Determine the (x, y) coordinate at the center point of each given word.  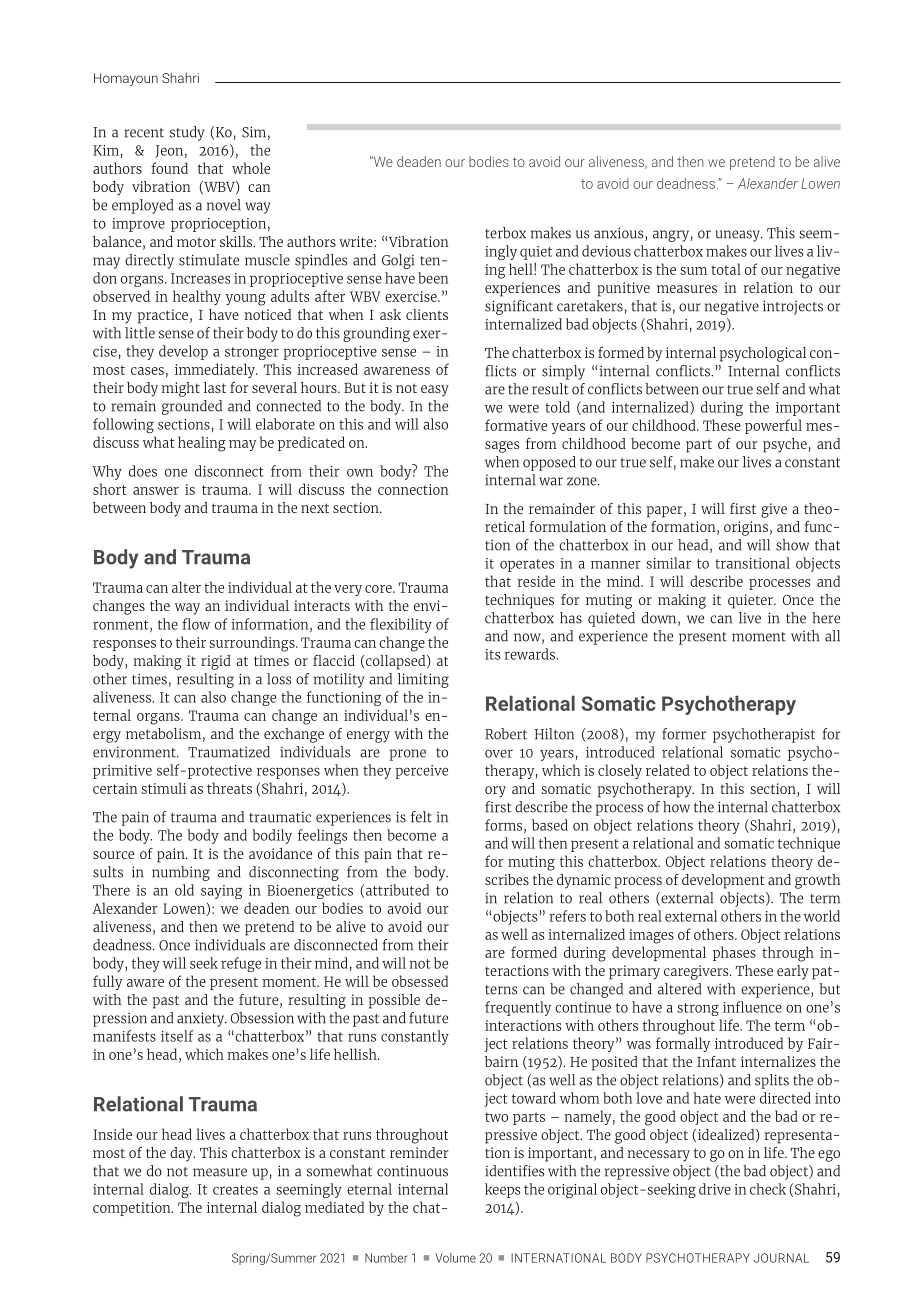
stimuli (163, 788)
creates (235, 1190)
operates (527, 565)
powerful (773, 426)
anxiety (202, 1019)
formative (516, 425)
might (181, 389)
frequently (518, 1008)
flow (196, 624)
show (792, 545)
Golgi (398, 261)
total (726, 269)
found (169, 168)
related (668, 770)
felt (421, 817)
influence (752, 1007)
